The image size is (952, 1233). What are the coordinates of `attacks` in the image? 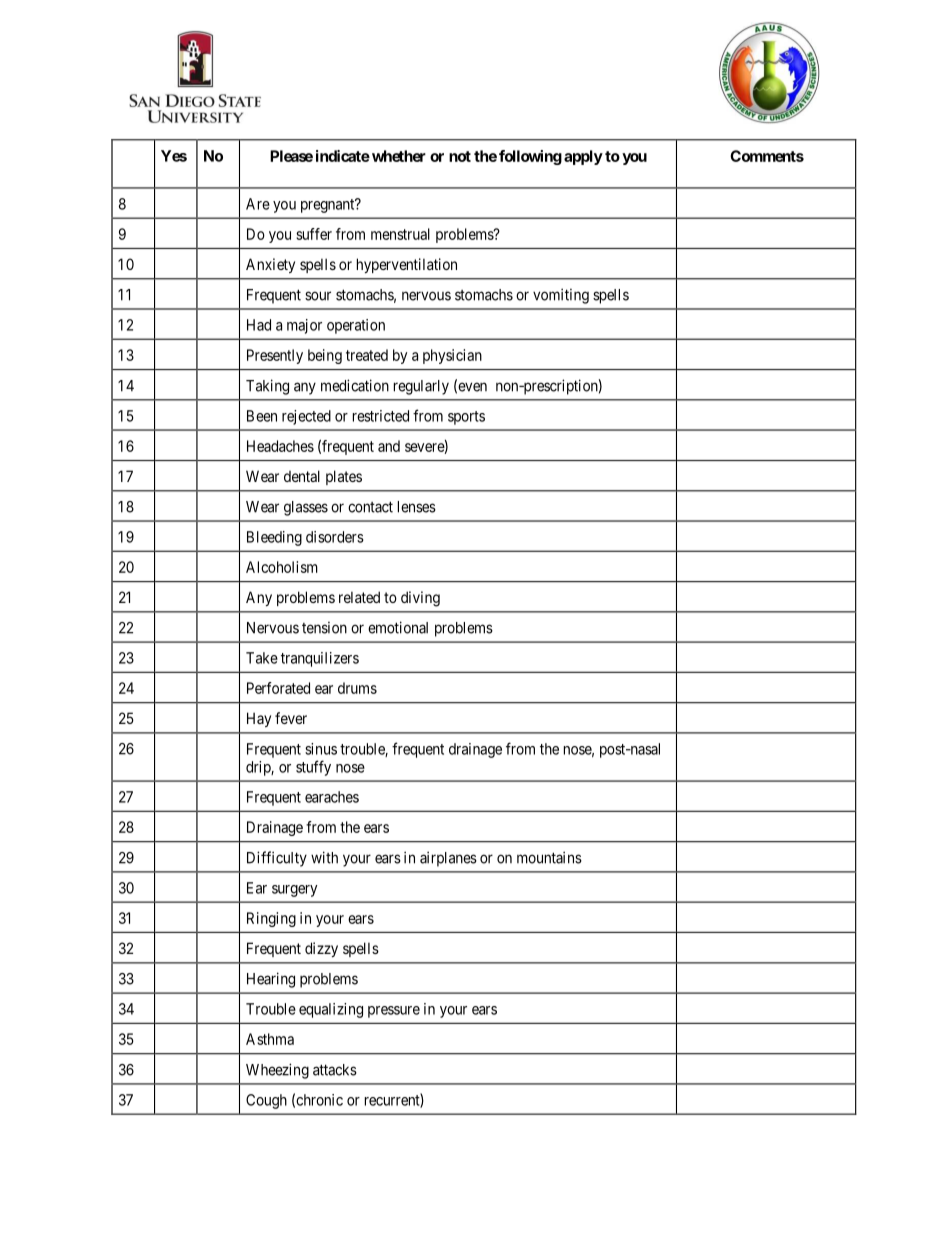 It's located at (335, 1070).
